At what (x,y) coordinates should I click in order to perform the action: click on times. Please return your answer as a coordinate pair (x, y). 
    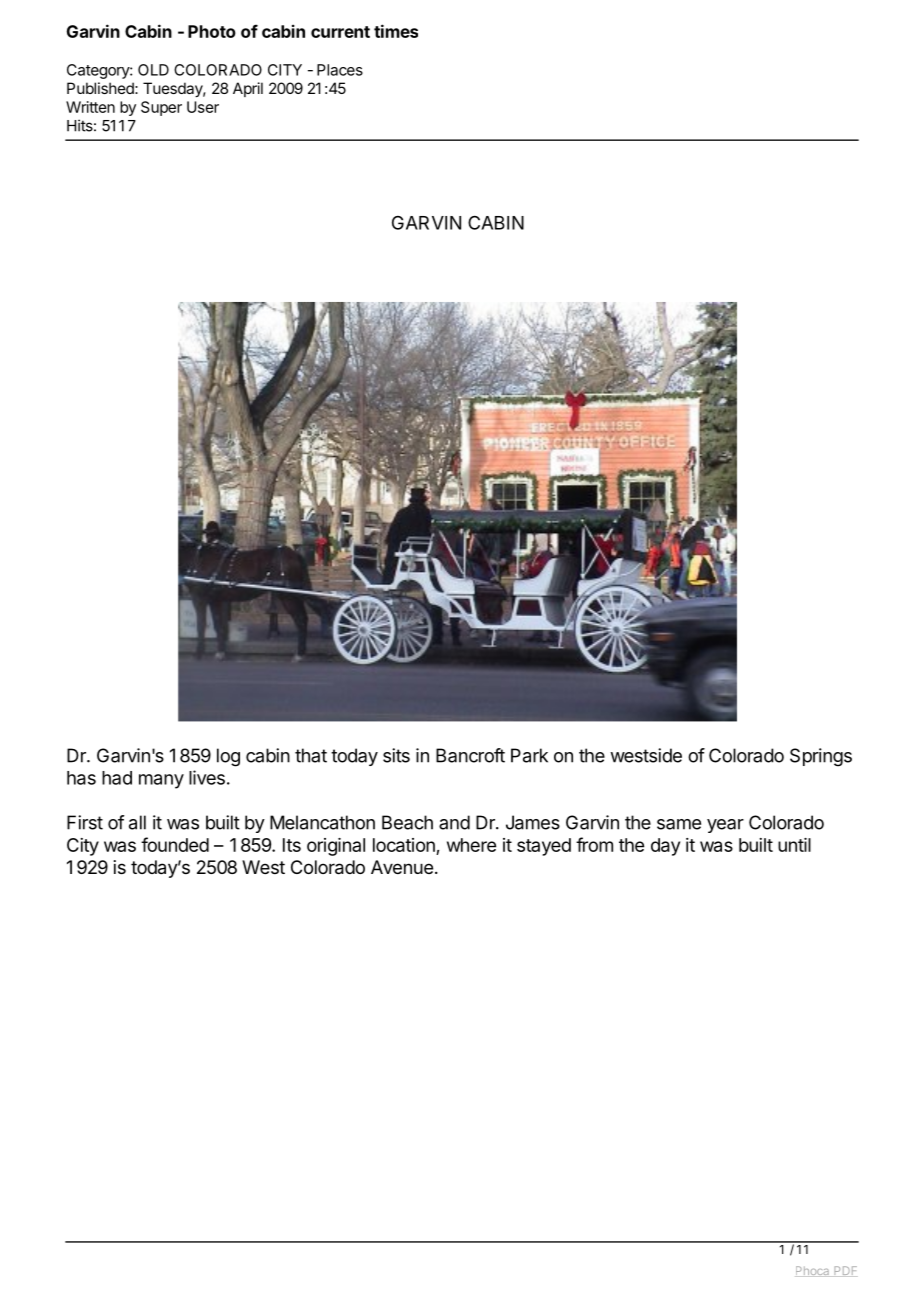
    Looking at the image, I should click on (396, 31).
